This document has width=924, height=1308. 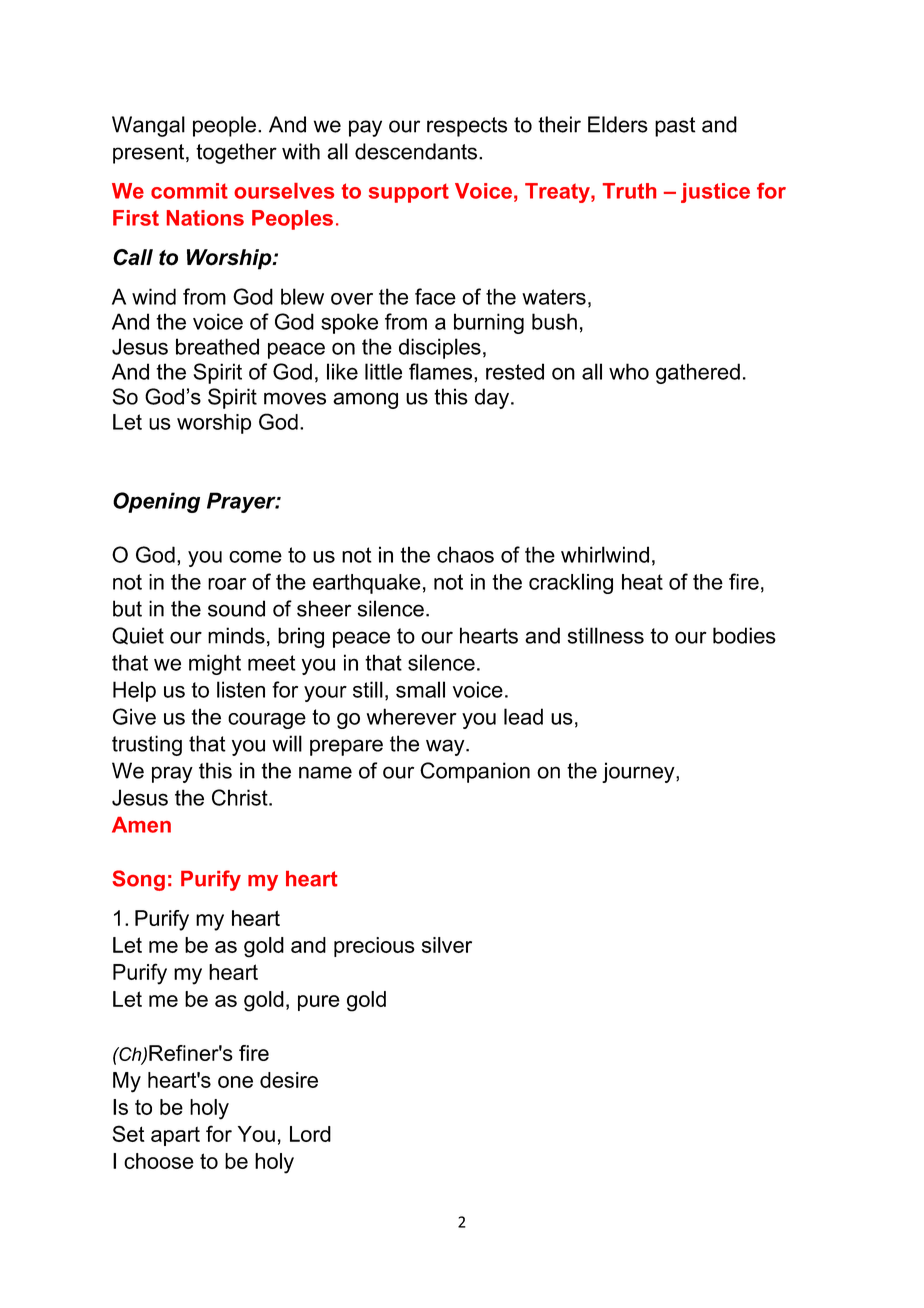 I want to click on Companion, so click(x=475, y=772).
